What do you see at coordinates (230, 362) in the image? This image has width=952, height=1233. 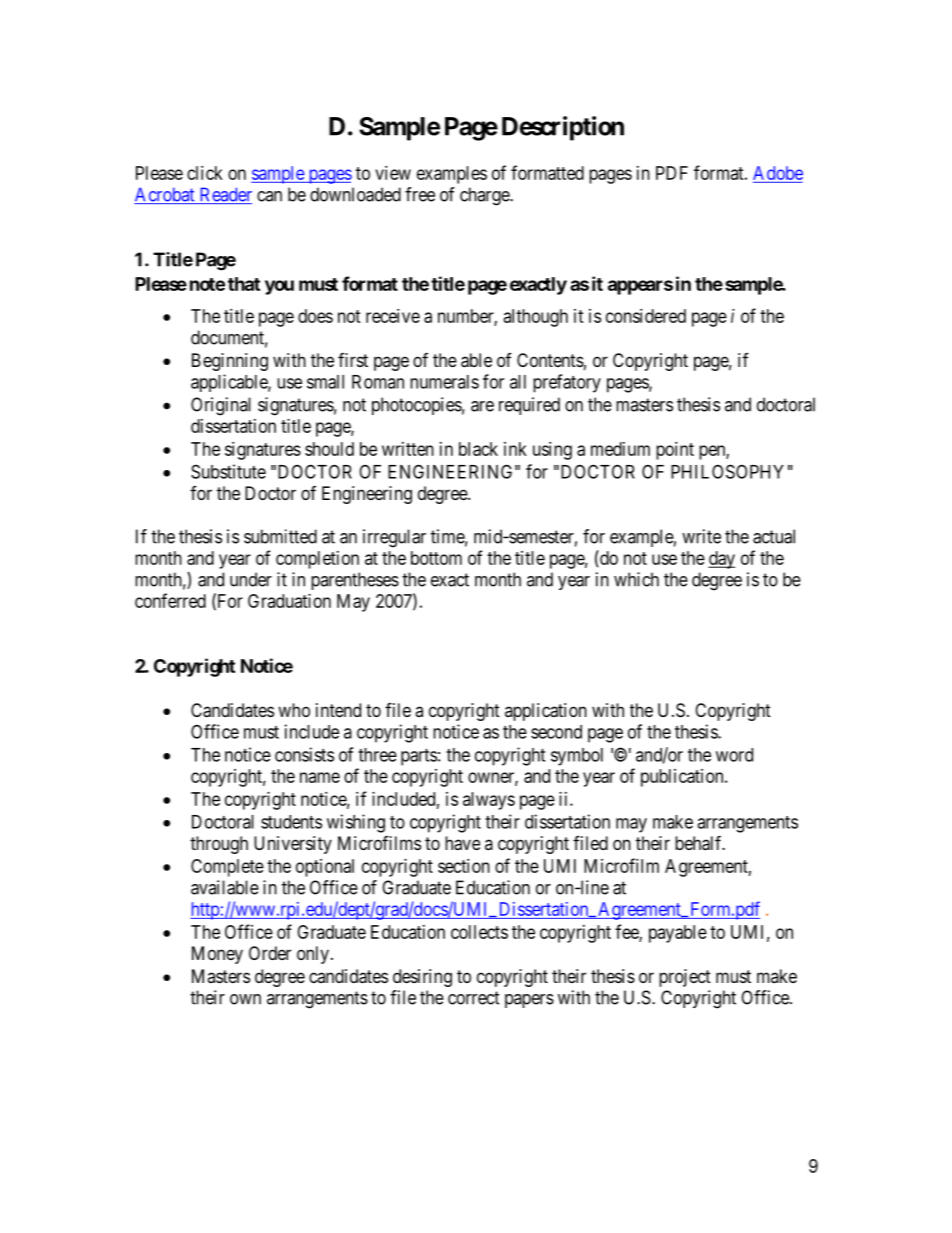 I see `Beginning` at bounding box center [230, 362].
